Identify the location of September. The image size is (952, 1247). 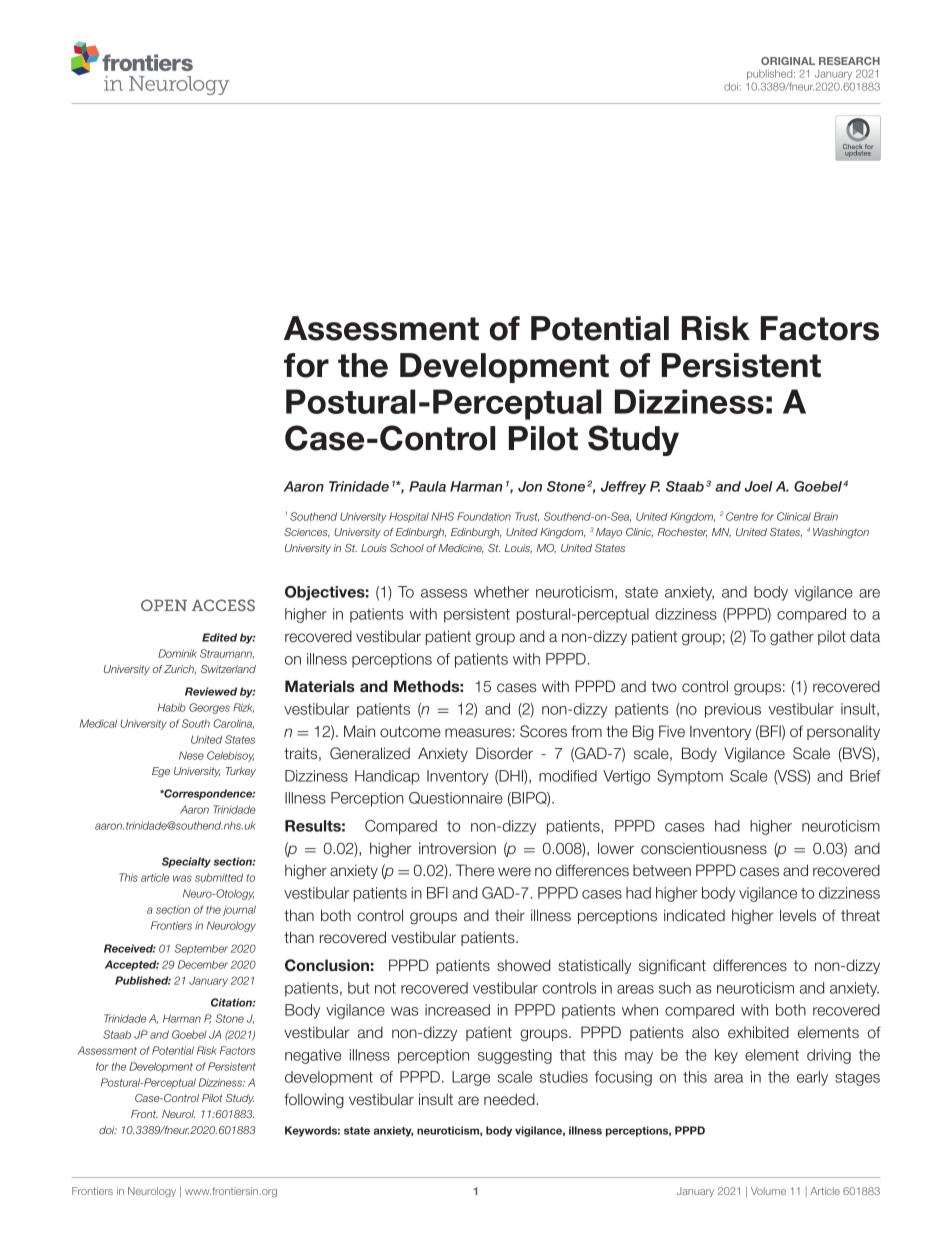
(201, 949).
